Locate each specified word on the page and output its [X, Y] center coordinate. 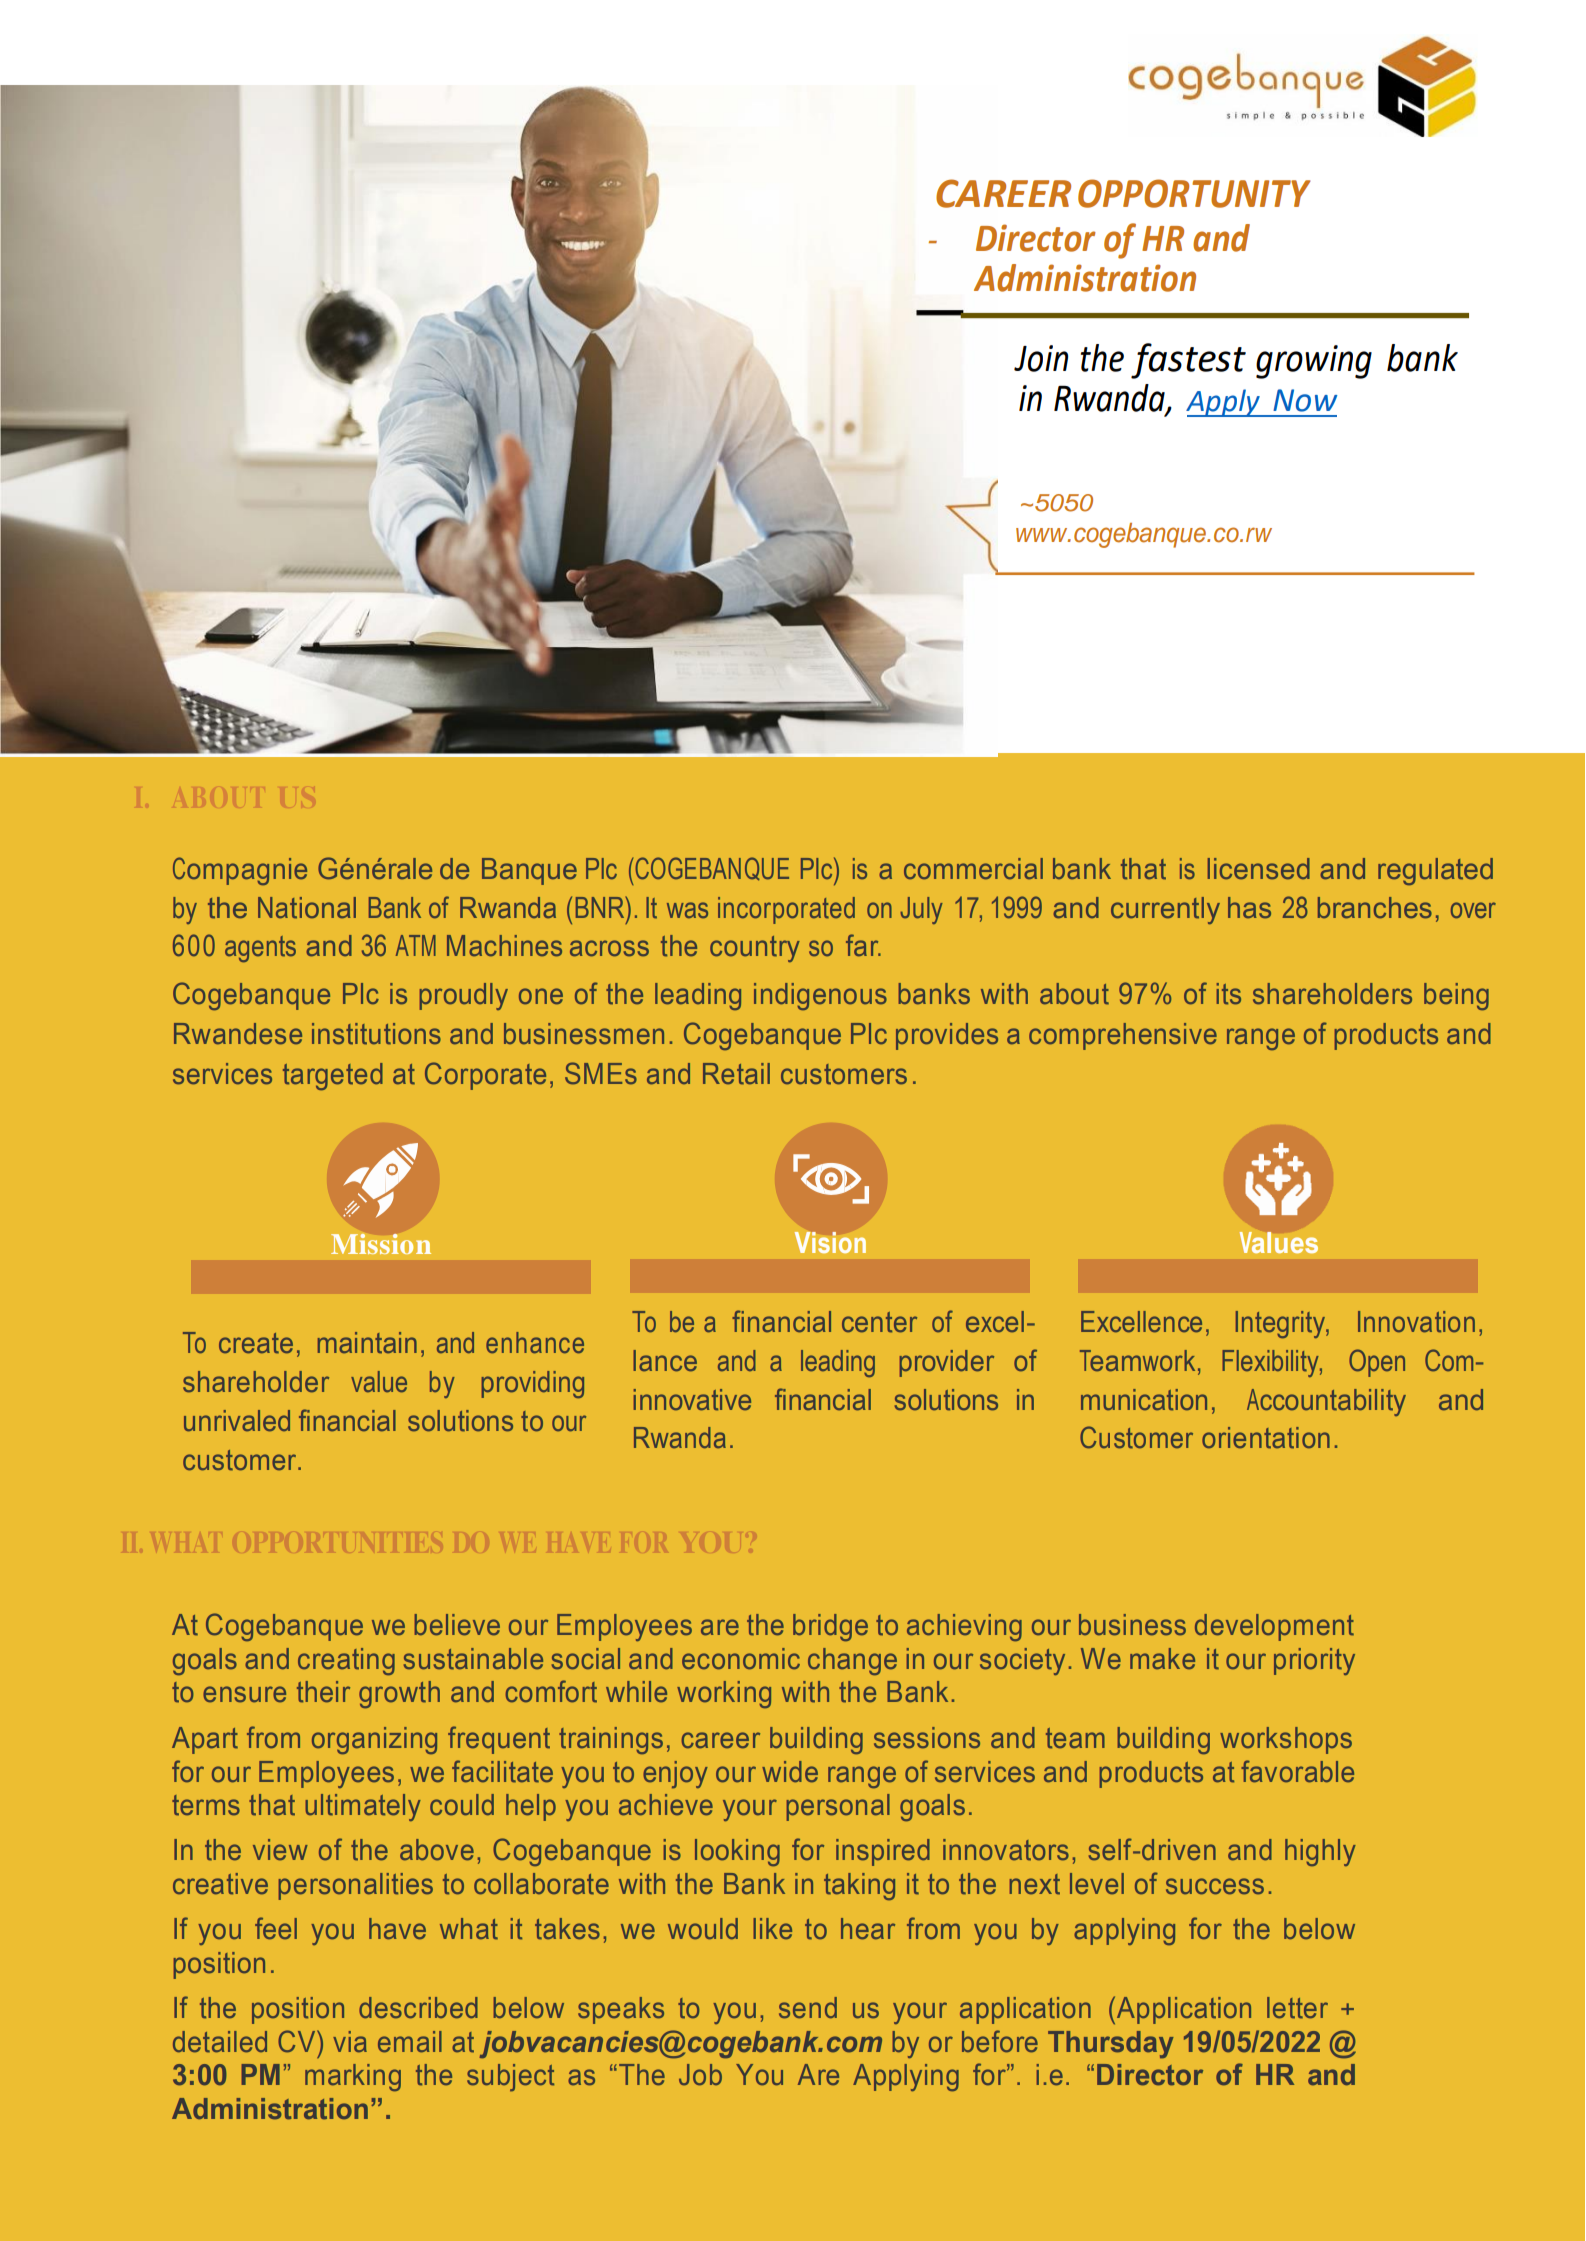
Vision [830, 1242]
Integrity [1281, 1324]
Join [1041, 358]
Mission [381, 1244]
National [307, 908]
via [350, 2042]
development [1274, 1627]
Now [1305, 400]
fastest [1188, 361]
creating [346, 1661]
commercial [973, 869]
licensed [1259, 869]
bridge [830, 1627]
